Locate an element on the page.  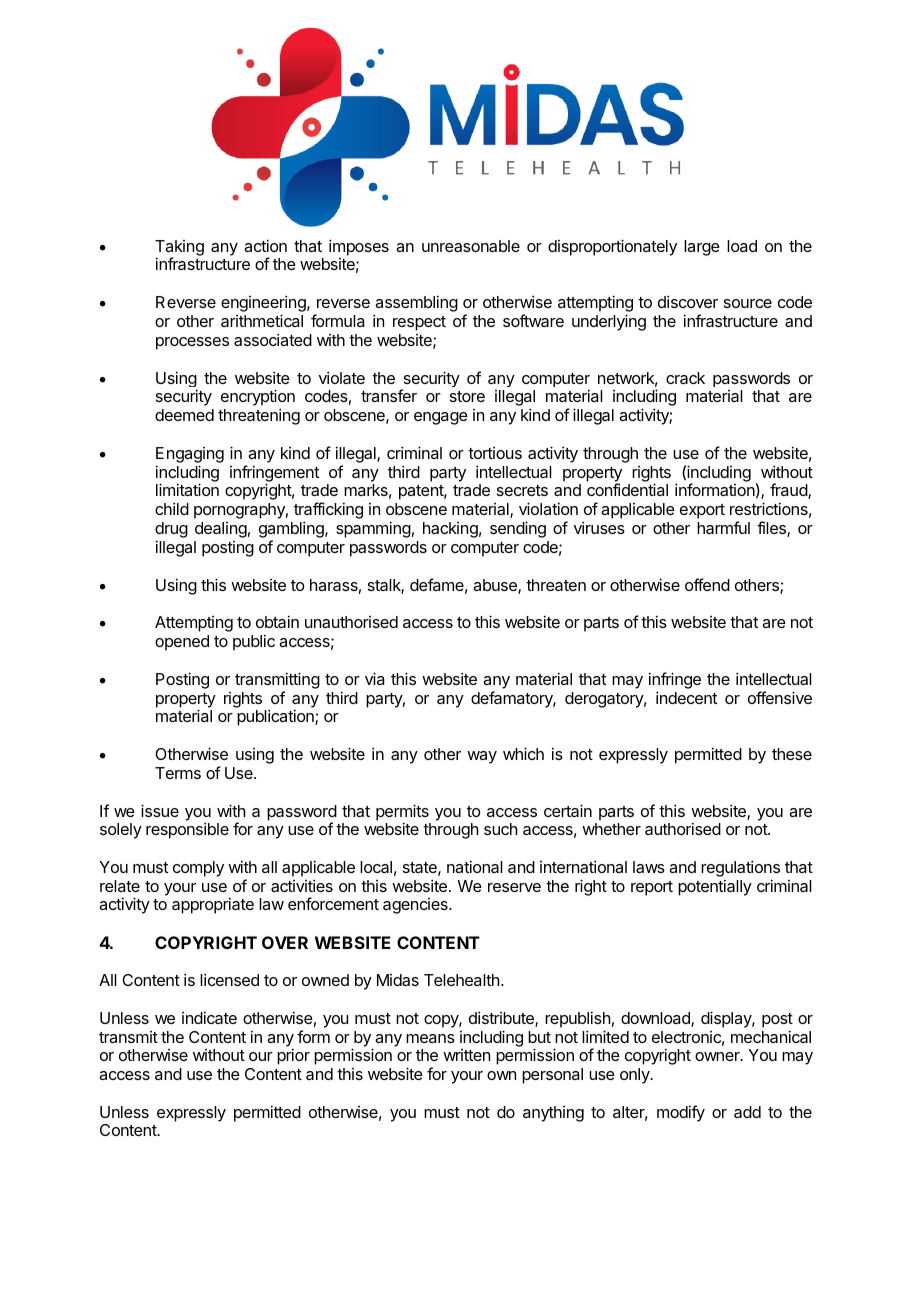
opened is located at coordinates (182, 643).
